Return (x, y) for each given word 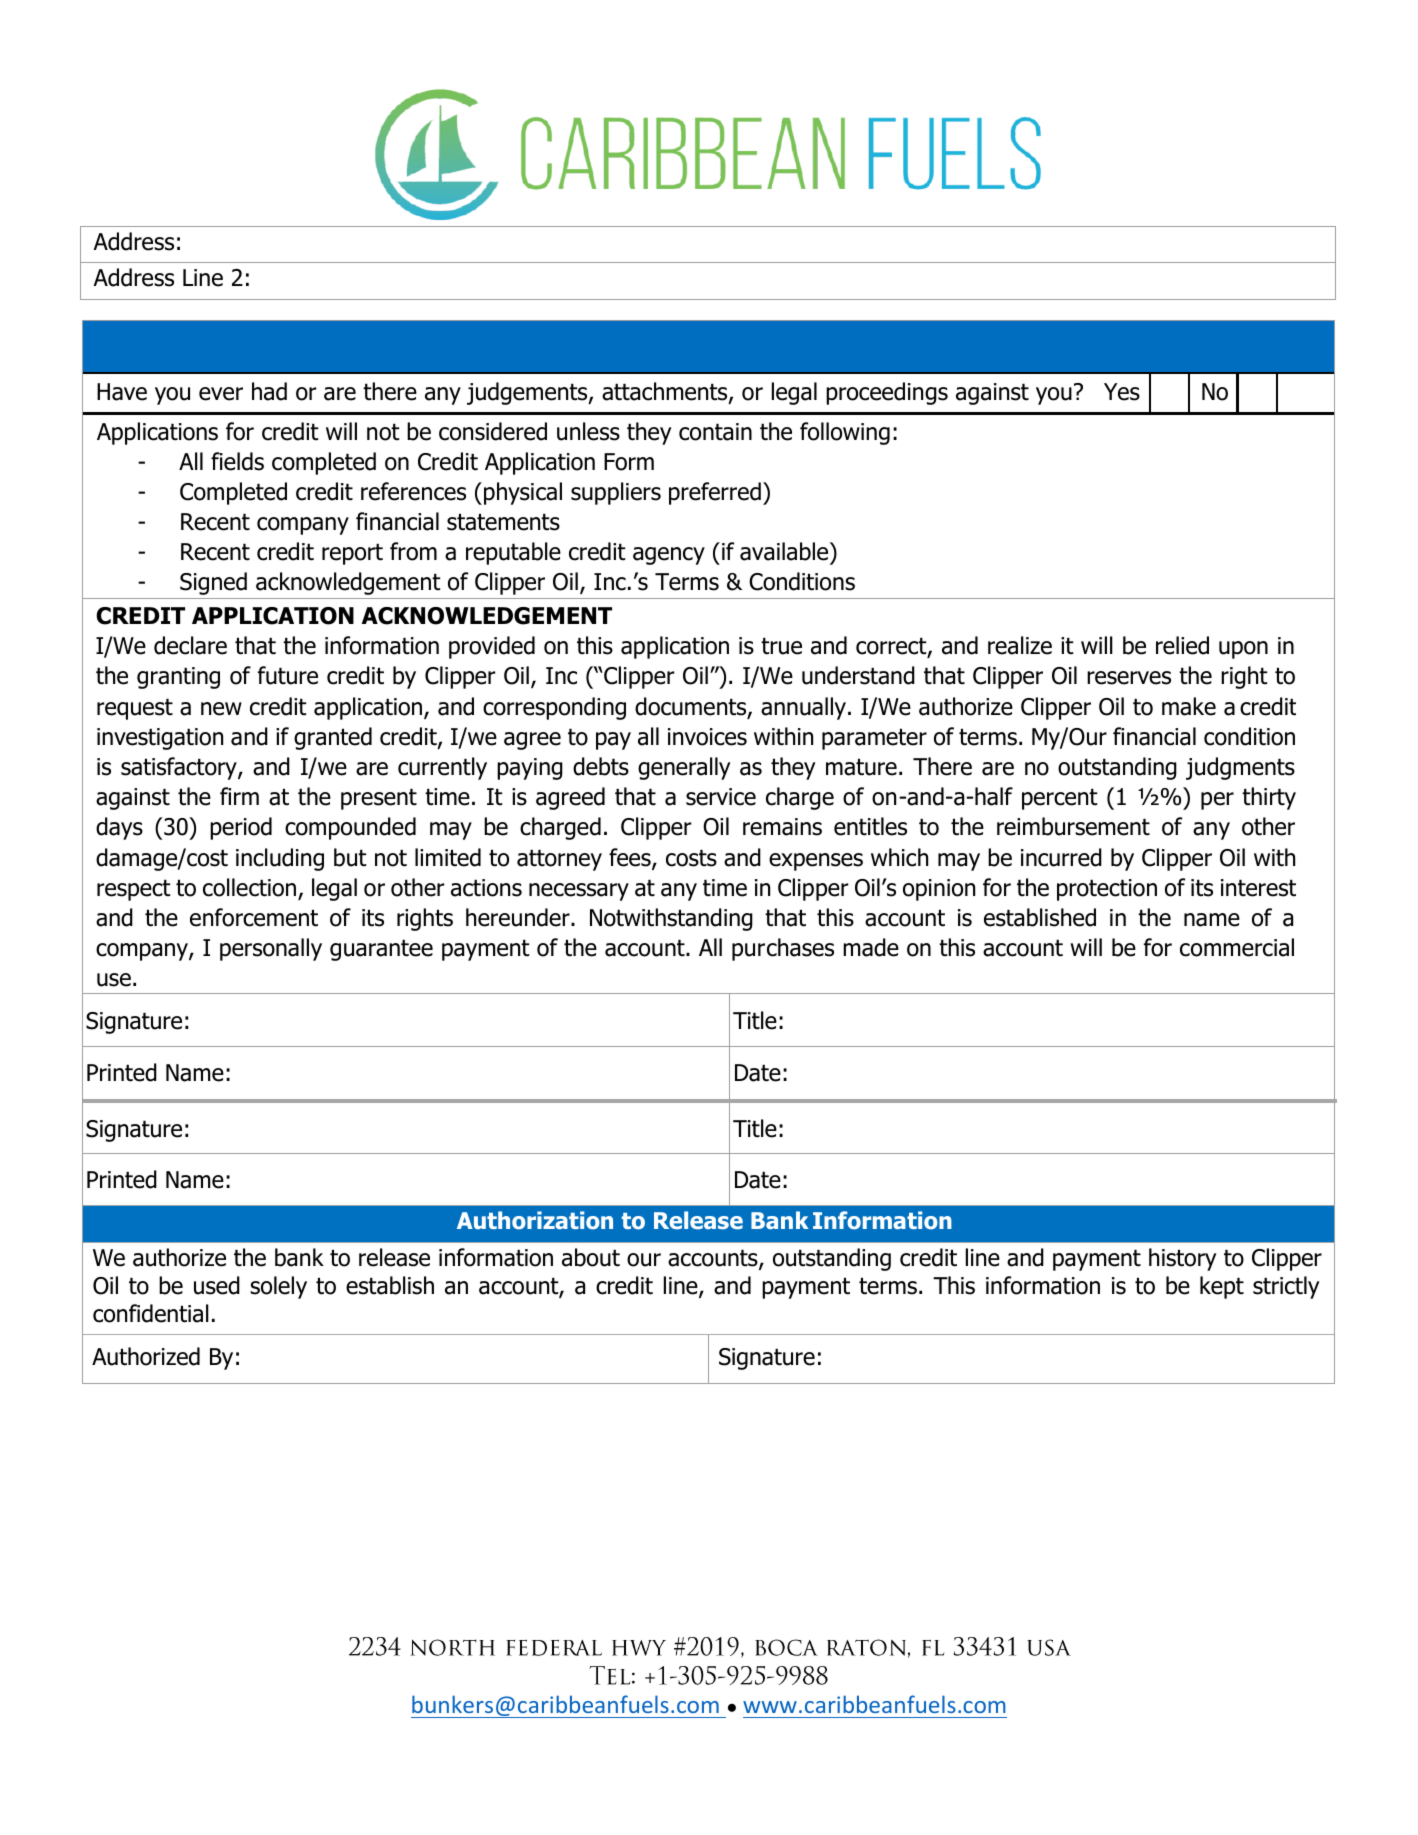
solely (278, 1287)
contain (715, 432)
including (280, 859)
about (591, 1257)
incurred (1061, 857)
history (1182, 1259)
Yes (1122, 392)
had (269, 391)
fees (631, 858)
